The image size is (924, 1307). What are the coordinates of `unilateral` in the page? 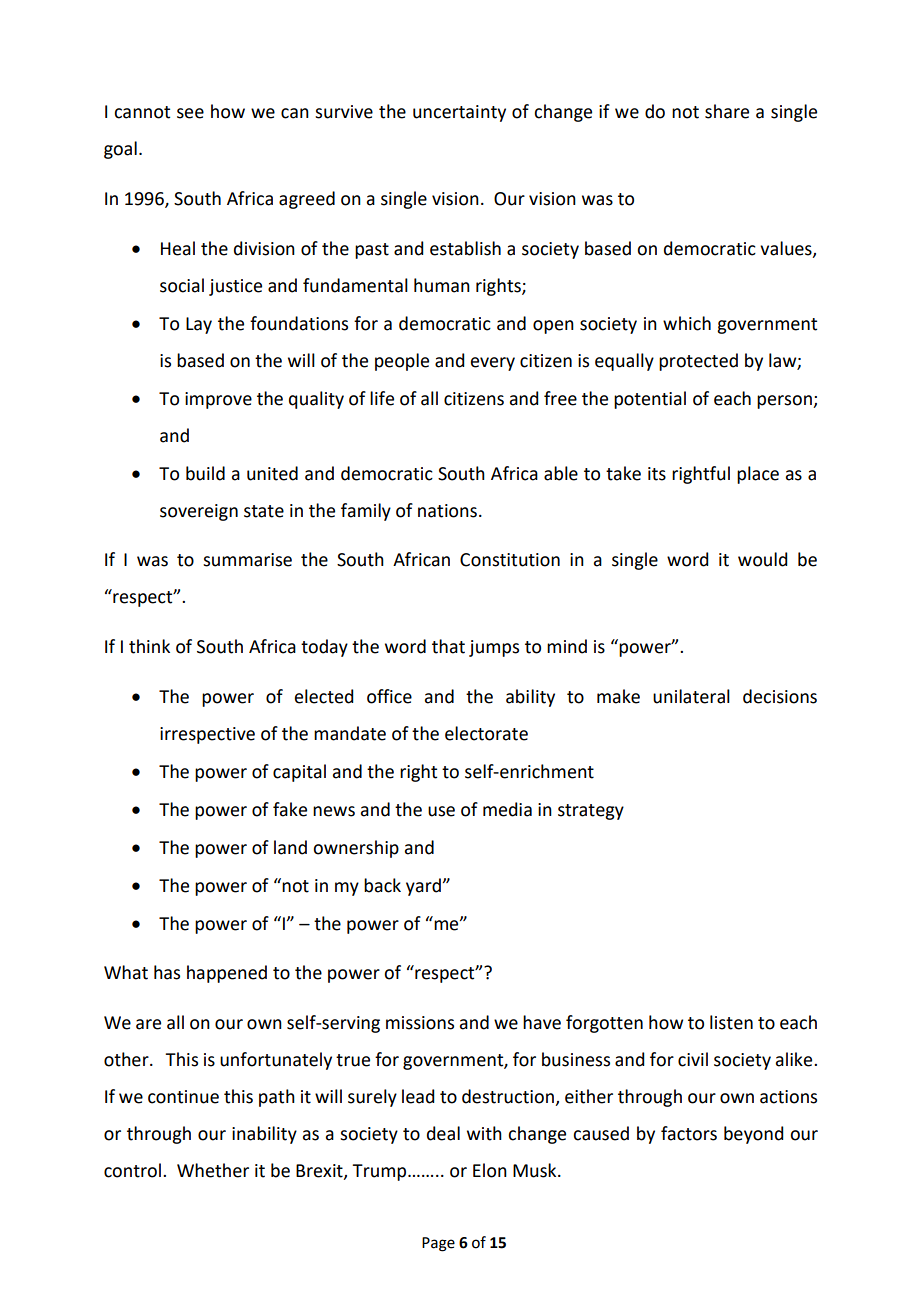 It's located at (691, 696).
